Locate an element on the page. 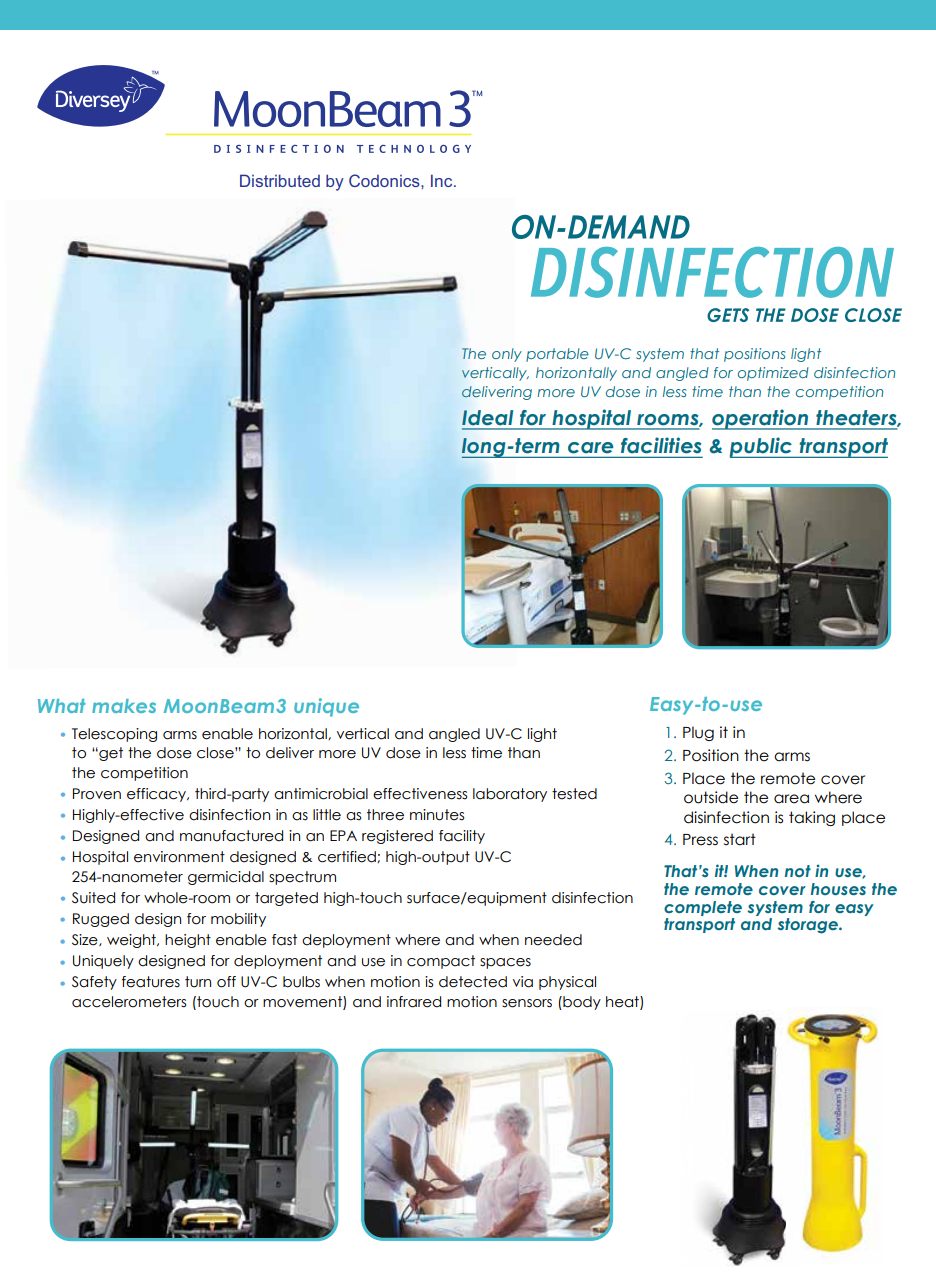 The height and width of the image is (1288, 936). optimized is located at coordinates (773, 374).
